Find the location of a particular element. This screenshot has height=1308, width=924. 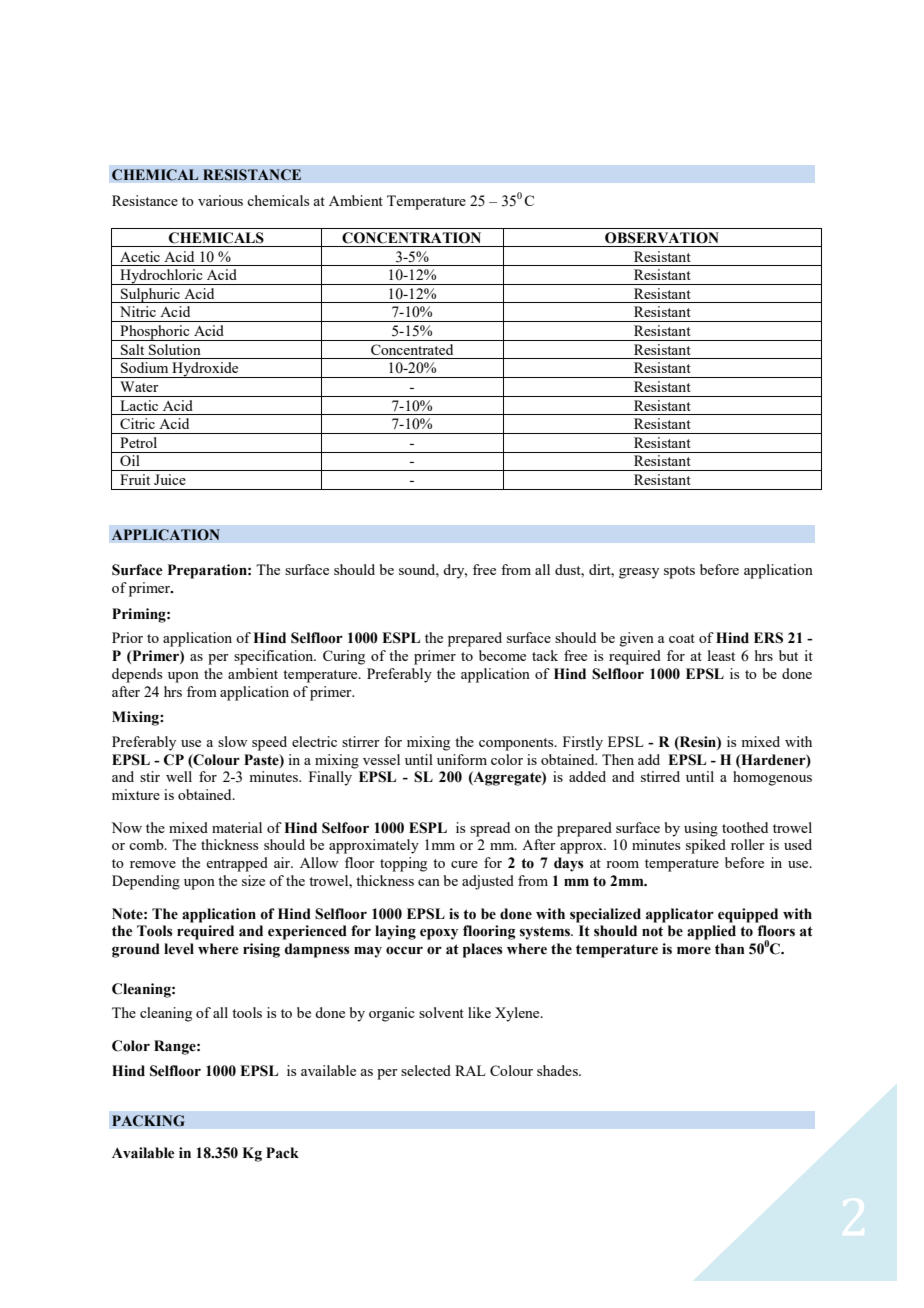

more is located at coordinates (694, 950).
